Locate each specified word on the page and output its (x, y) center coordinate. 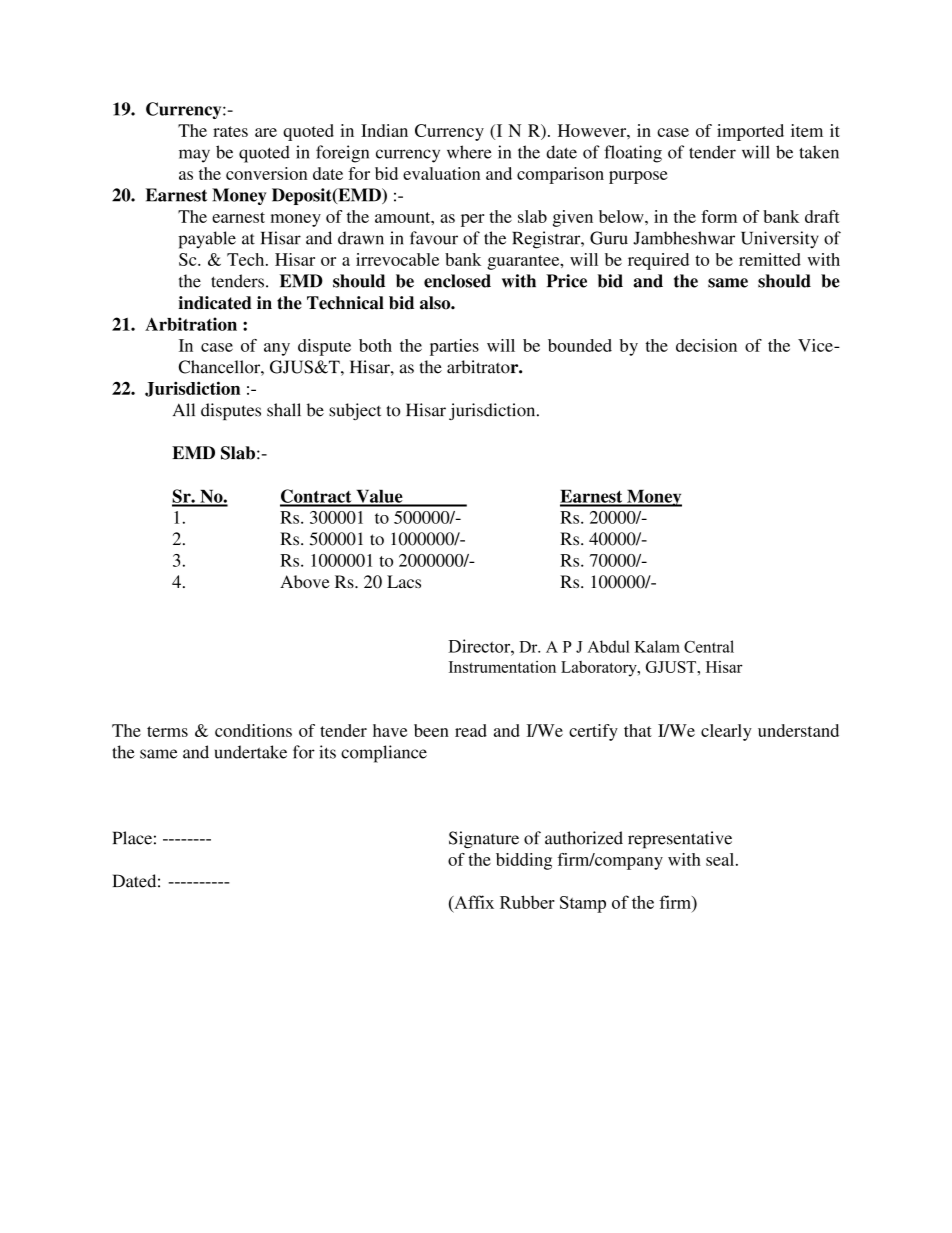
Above (305, 581)
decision (706, 345)
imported (750, 132)
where (469, 152)
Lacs (404, 581)
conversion (266, 173)
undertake (251, 752)
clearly (726, 732)
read (471, 730)
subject (355, 411)
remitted (770, 259)
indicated (215, 303)
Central (709, 646)
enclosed (457, 281)
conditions (253, 730)
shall (284, 410)
